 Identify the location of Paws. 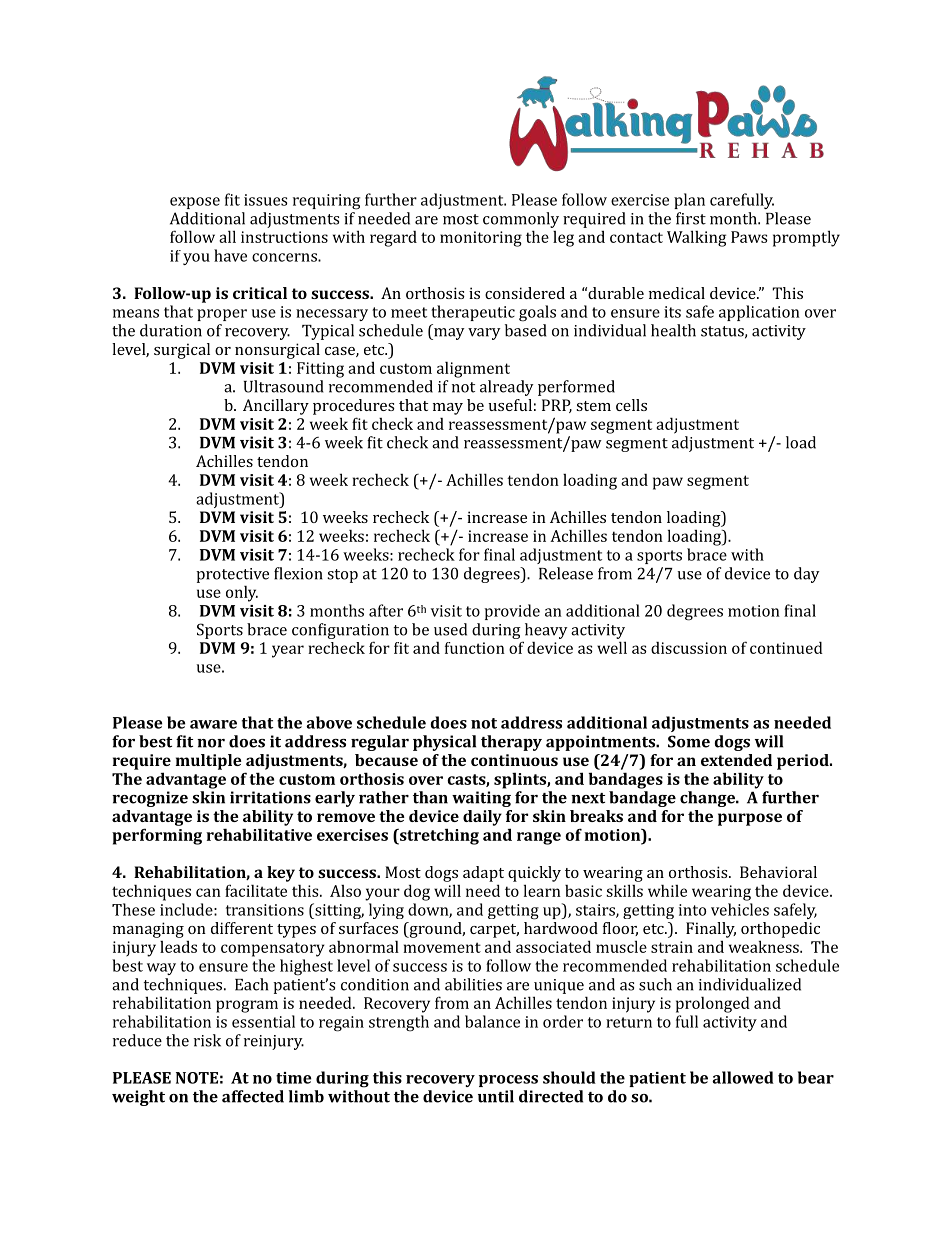
(749, 237).
